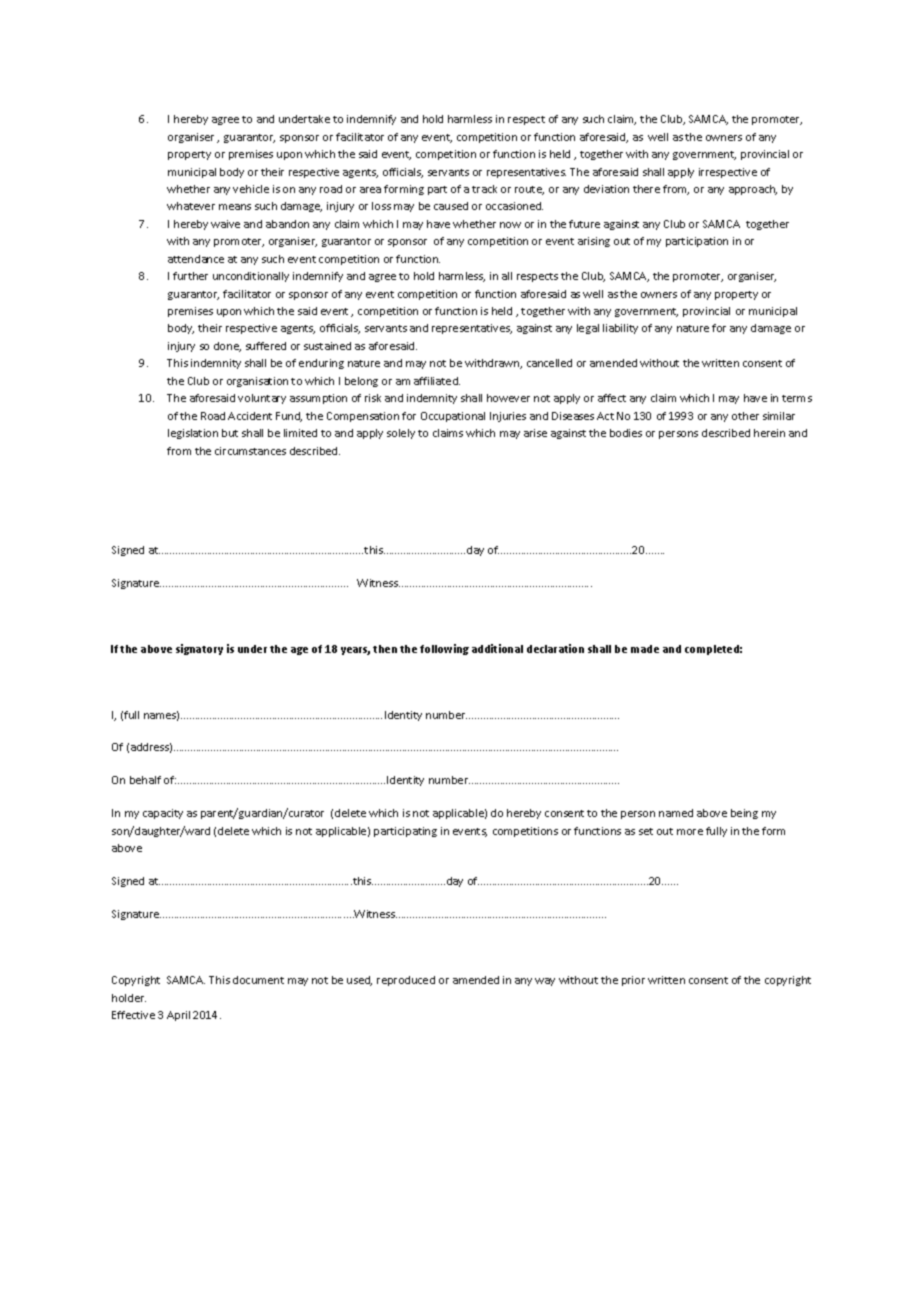 This screenshot has width=924, height=1308. I want to click on approach, so click(753, 190).
